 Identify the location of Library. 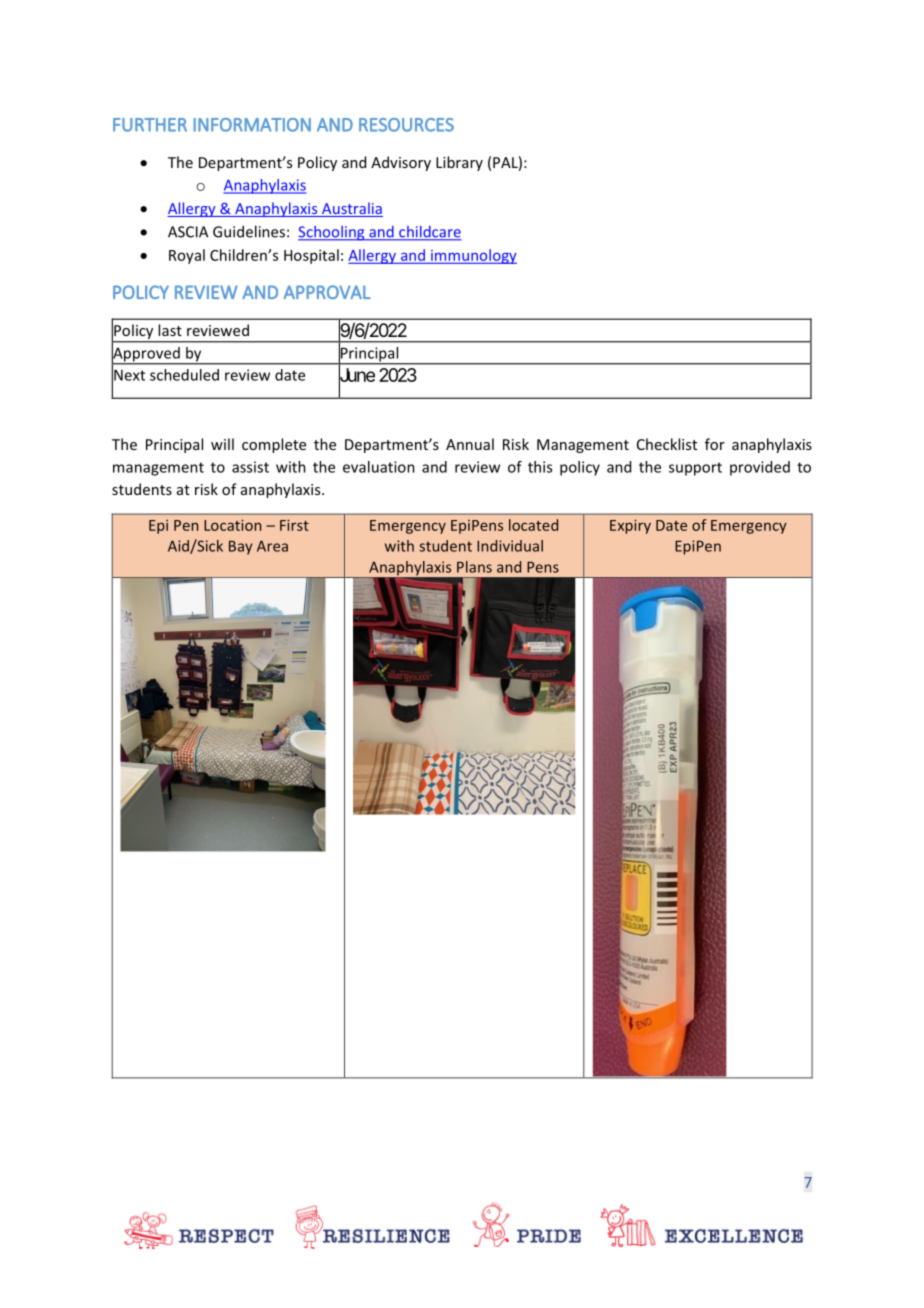
(459, 163).
